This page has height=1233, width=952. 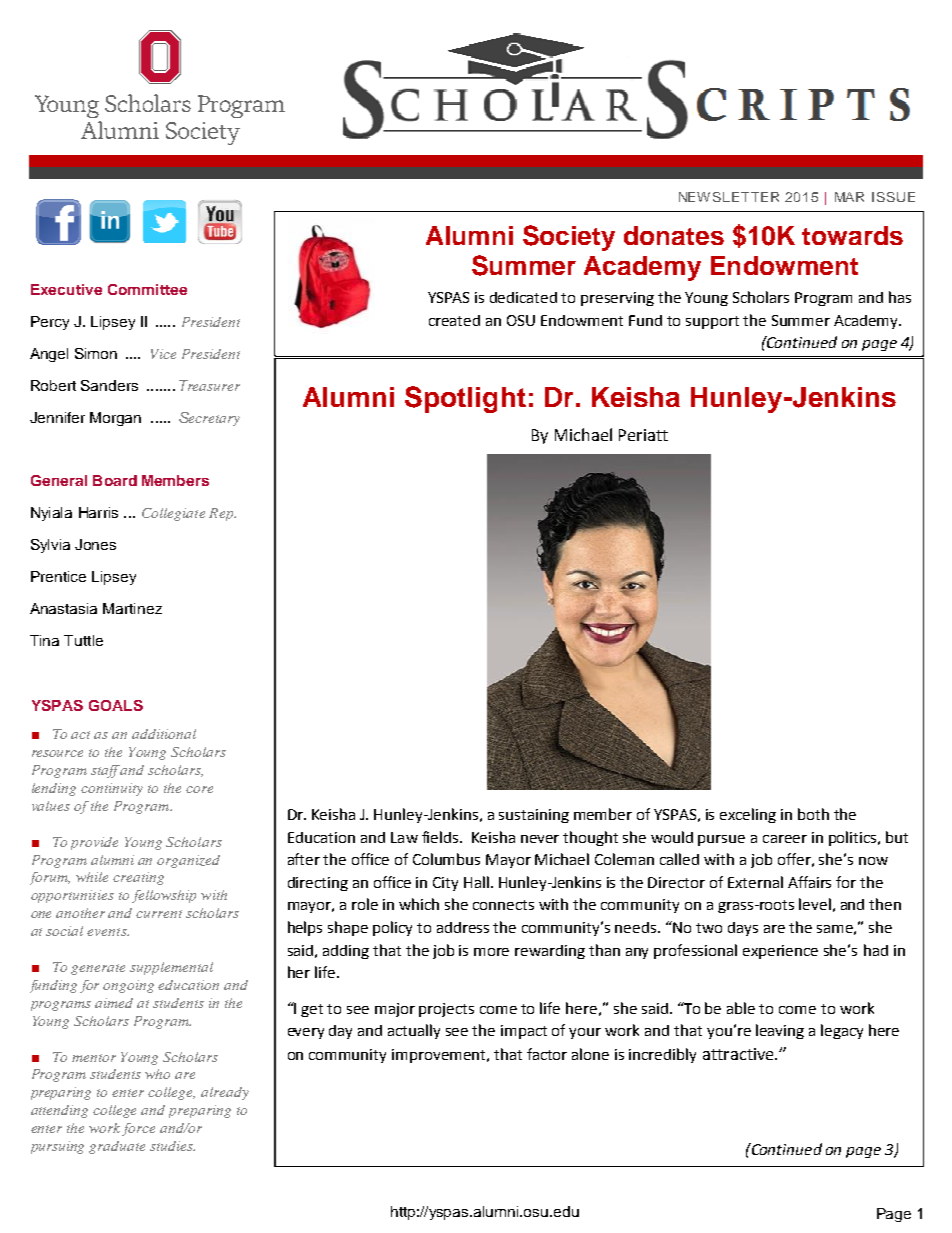 I want to click on Society, so click(x=569, y=238).
